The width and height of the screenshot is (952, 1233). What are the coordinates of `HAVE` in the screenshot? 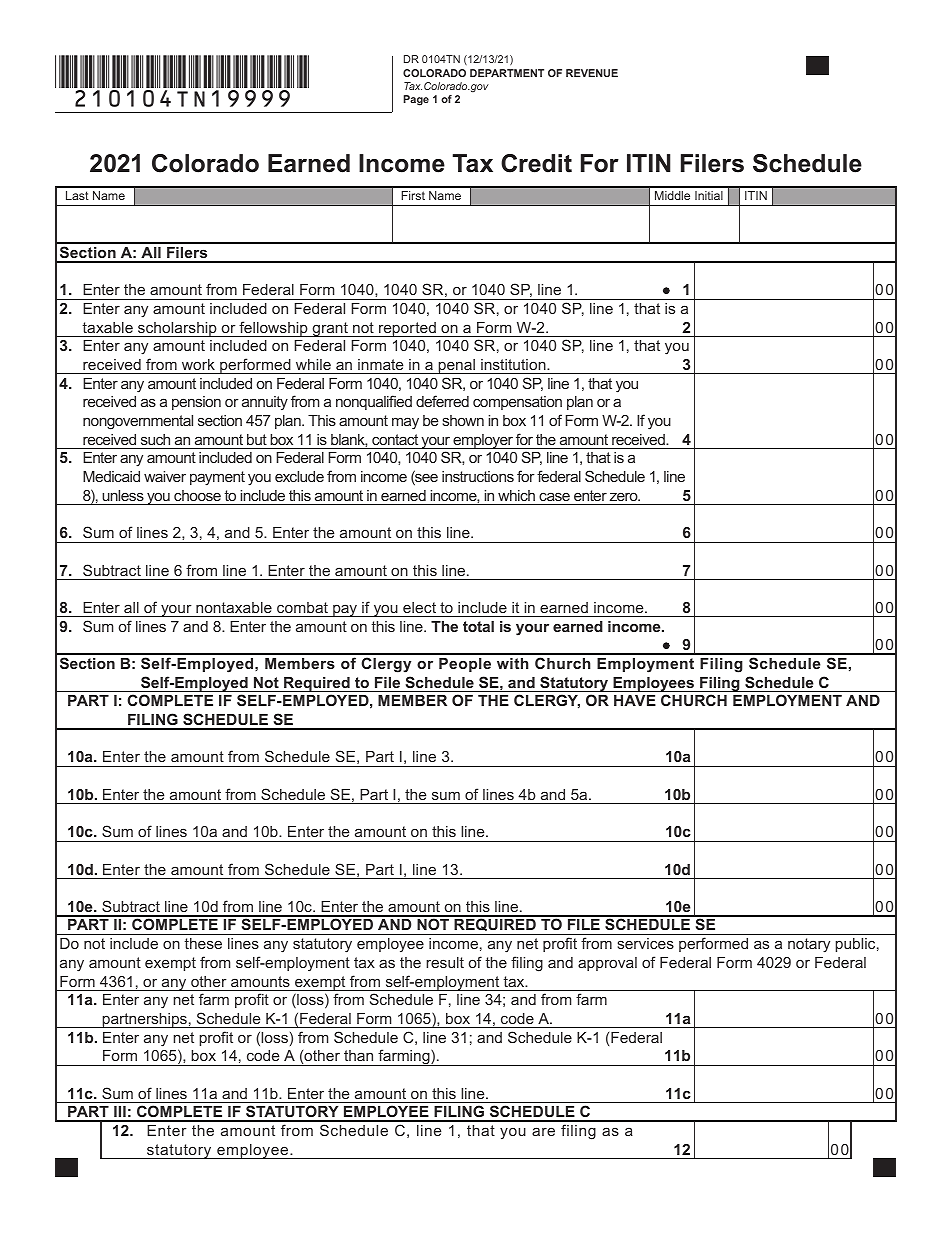 It's located at (635, 700).
